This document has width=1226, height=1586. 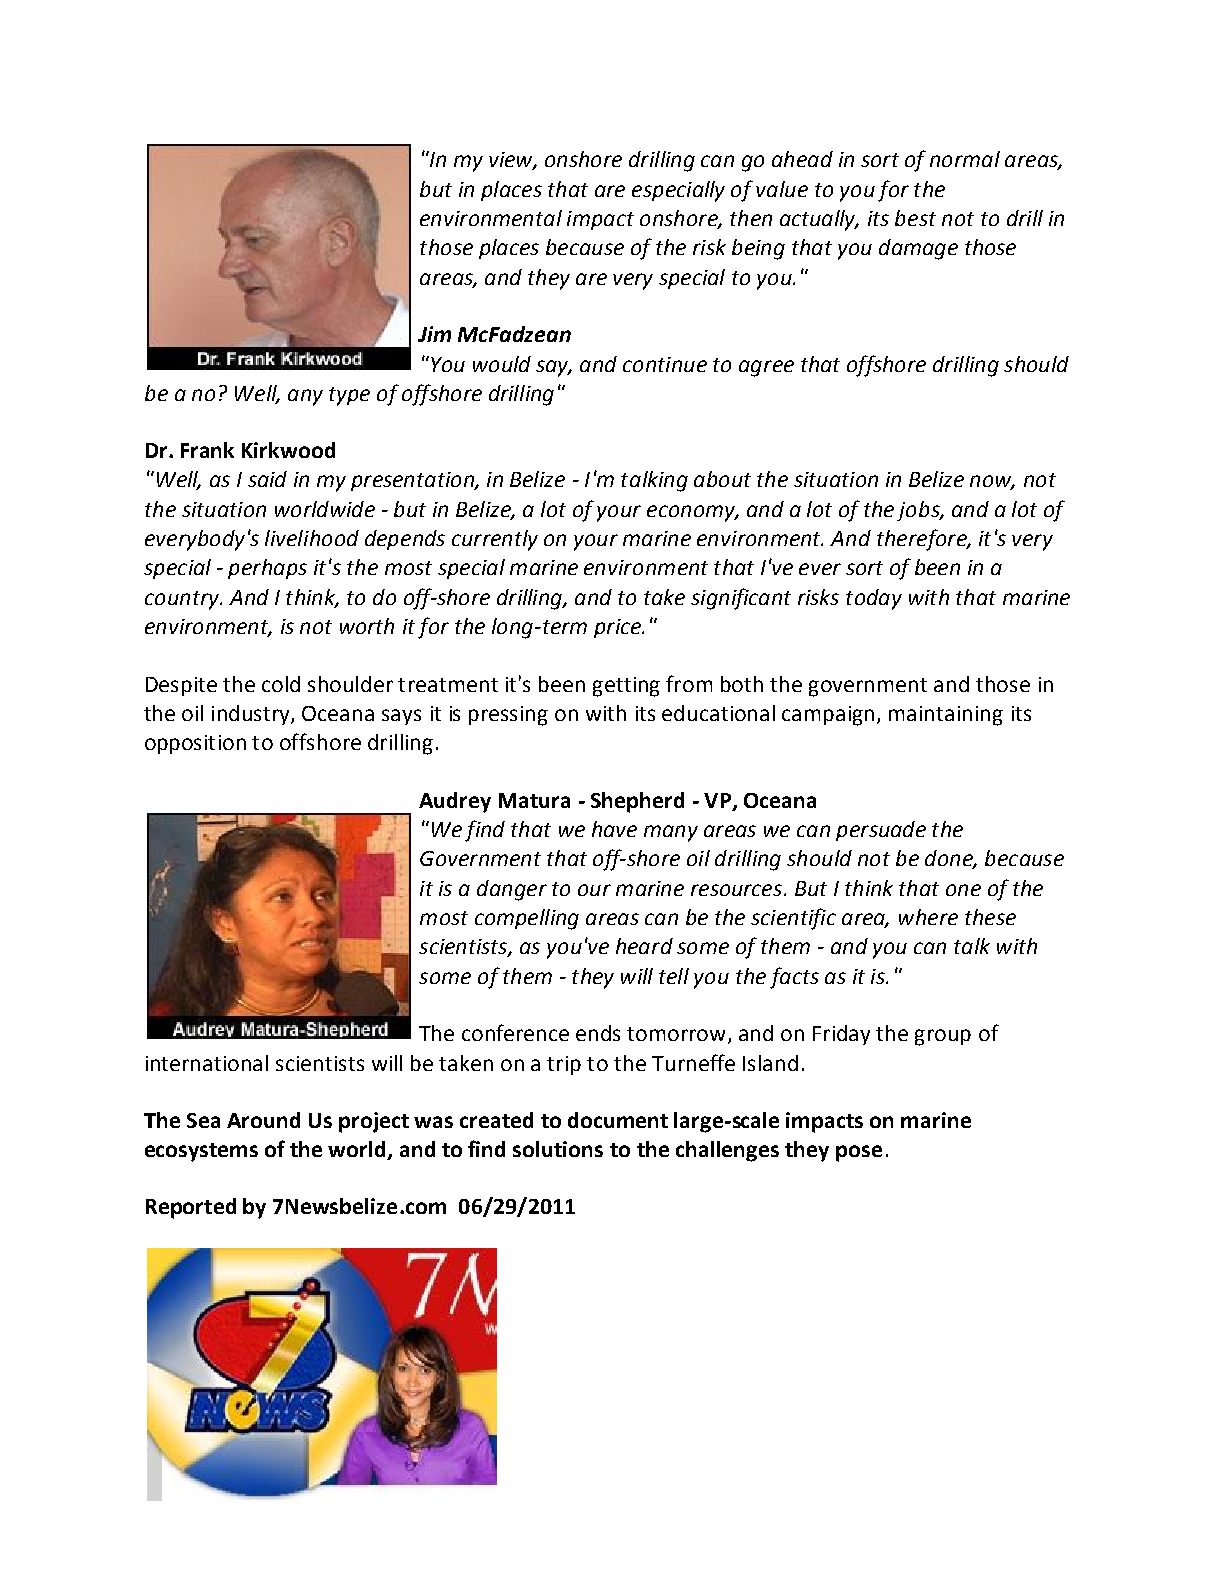 I want to click on Jim, so click(x=434, y=334).
